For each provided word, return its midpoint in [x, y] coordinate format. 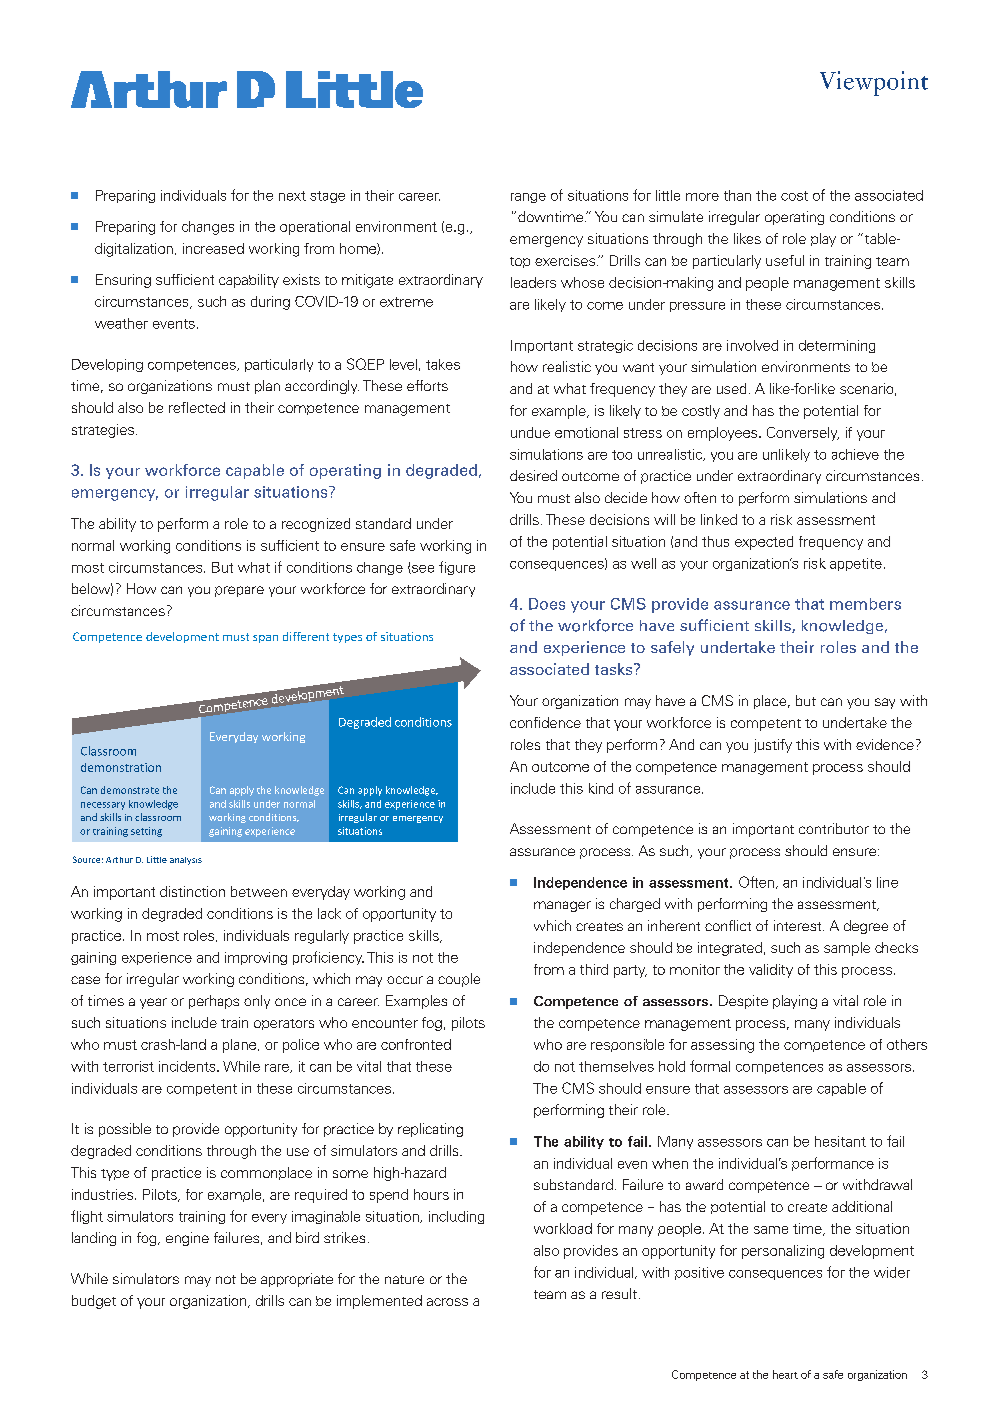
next [292, 196]
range [528, 198]
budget [94, 1302]
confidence [545, 722]
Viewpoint [874, 83]
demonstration [121, 767]
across [447, 1302]
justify [773, 746]
